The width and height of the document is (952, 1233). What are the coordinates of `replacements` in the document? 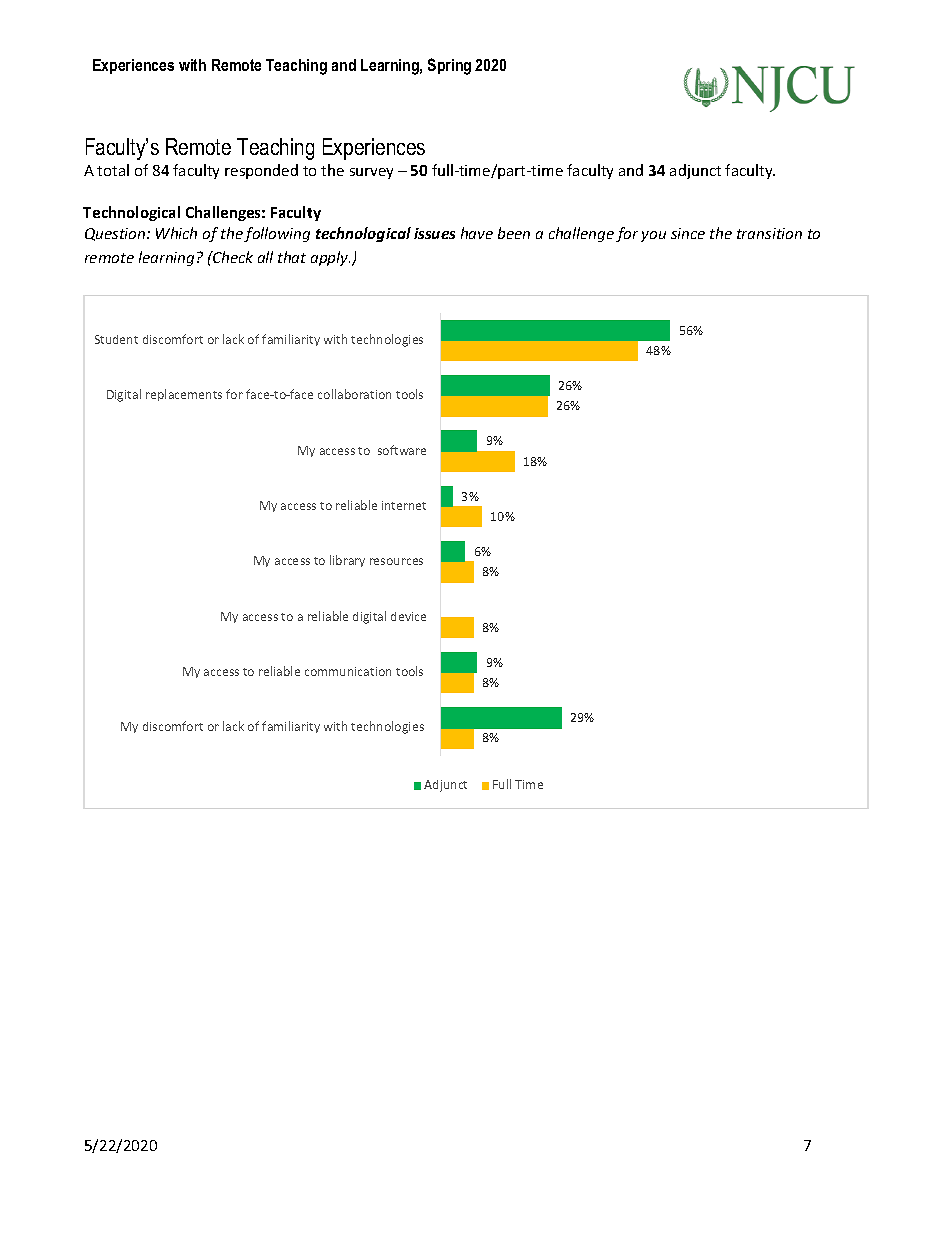 It's located at (184, 395).
